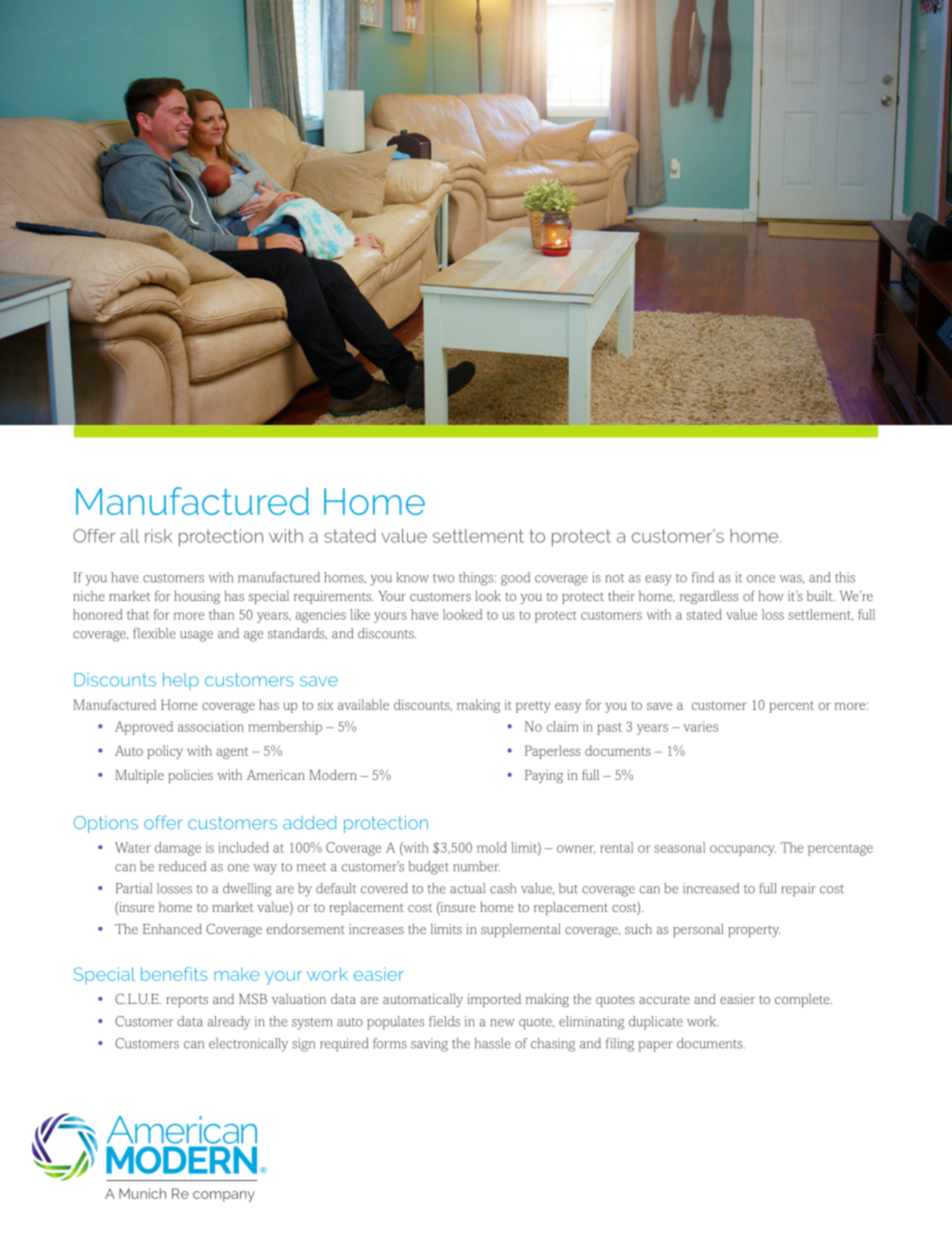  What do you see at coordinates (754, 931) in the page?
I see `property` at bounding box center [754, 931].
